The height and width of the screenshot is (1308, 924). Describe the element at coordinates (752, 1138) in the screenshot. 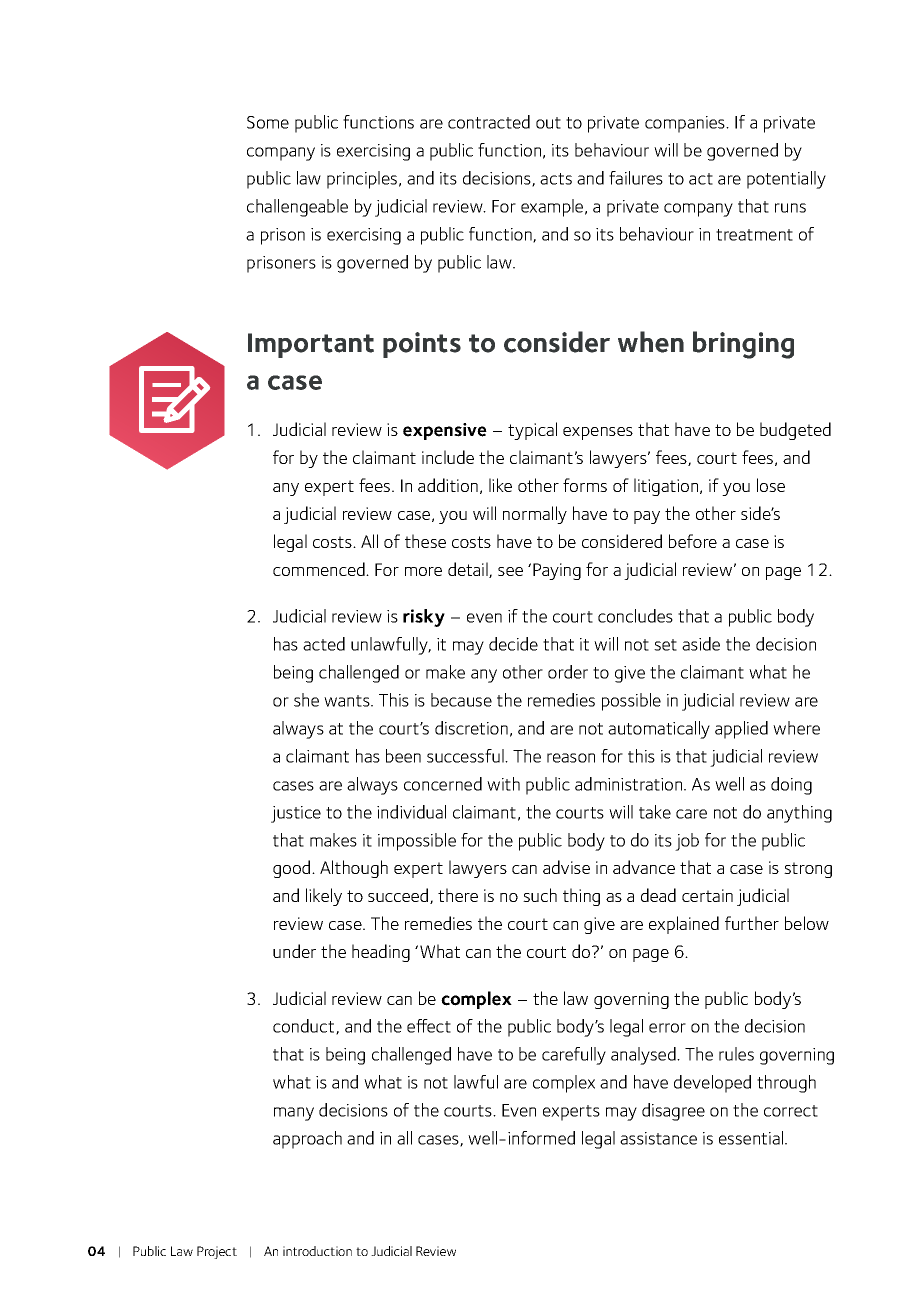

I see `essential` at that location.
